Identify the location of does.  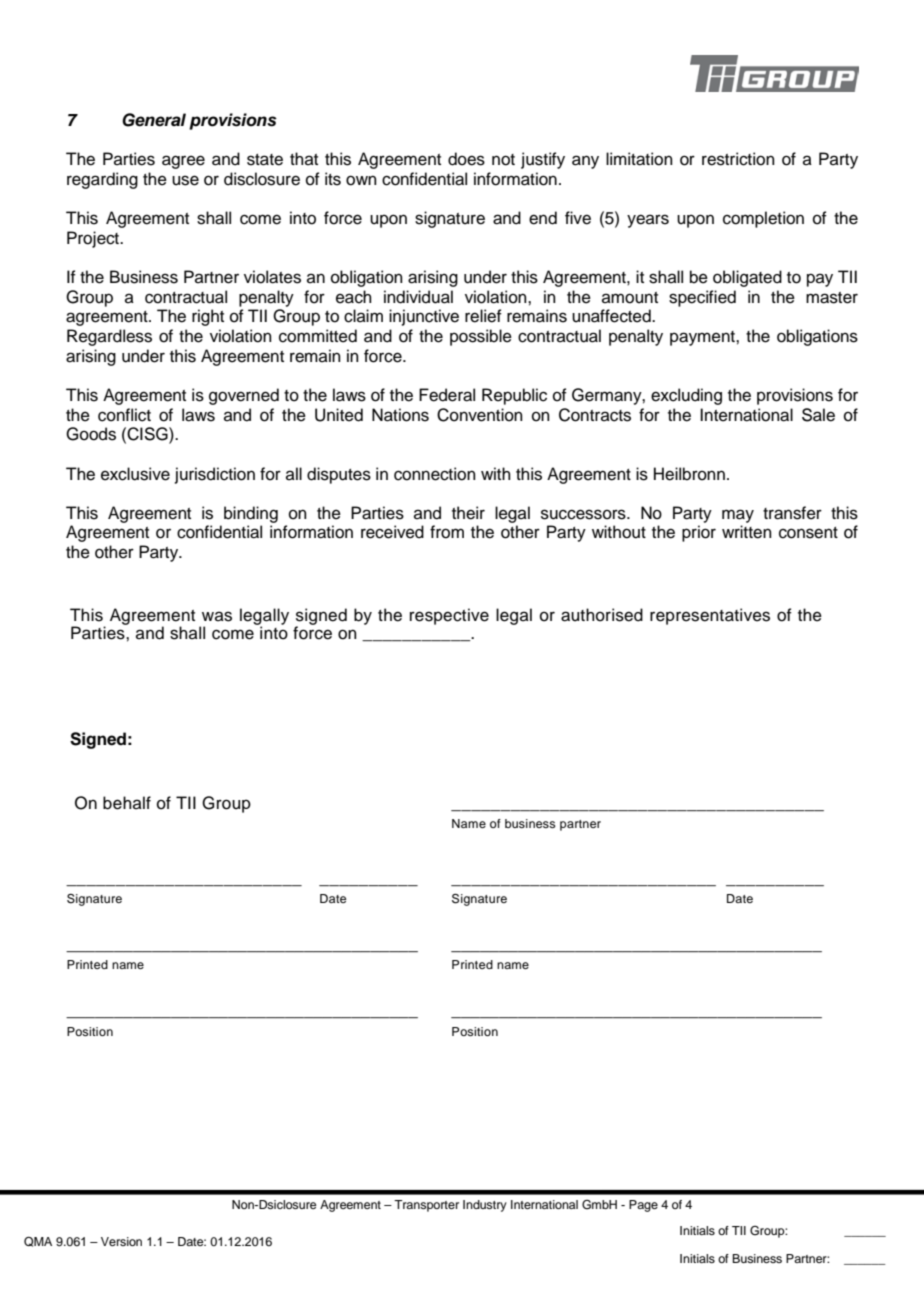
(466, 159).
